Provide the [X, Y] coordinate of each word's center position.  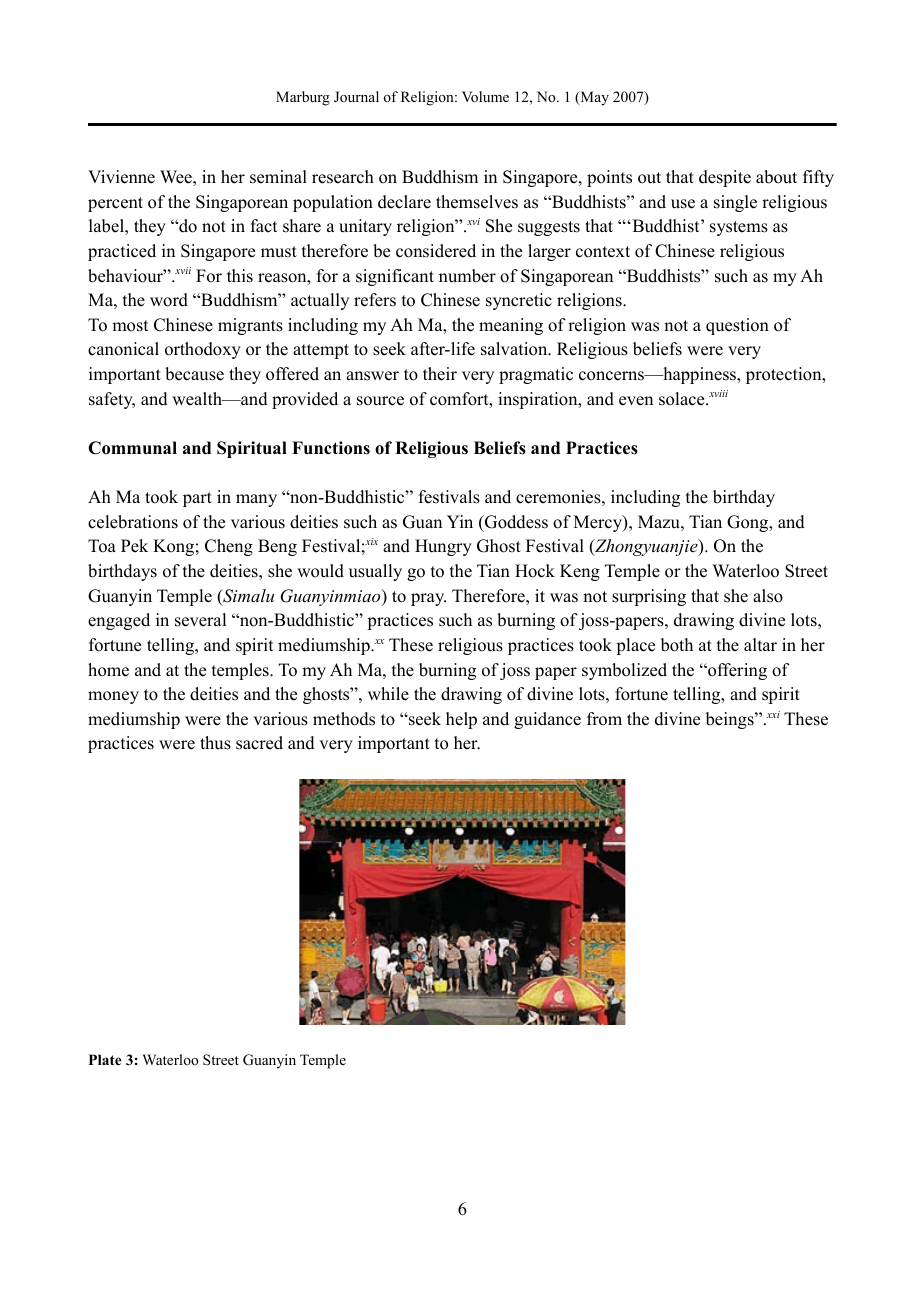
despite [725, 178]
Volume [485, 97]
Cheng [229, 547]
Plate [105, 1059]
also [768, 596]
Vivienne [121, 177]
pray [428, 599]
